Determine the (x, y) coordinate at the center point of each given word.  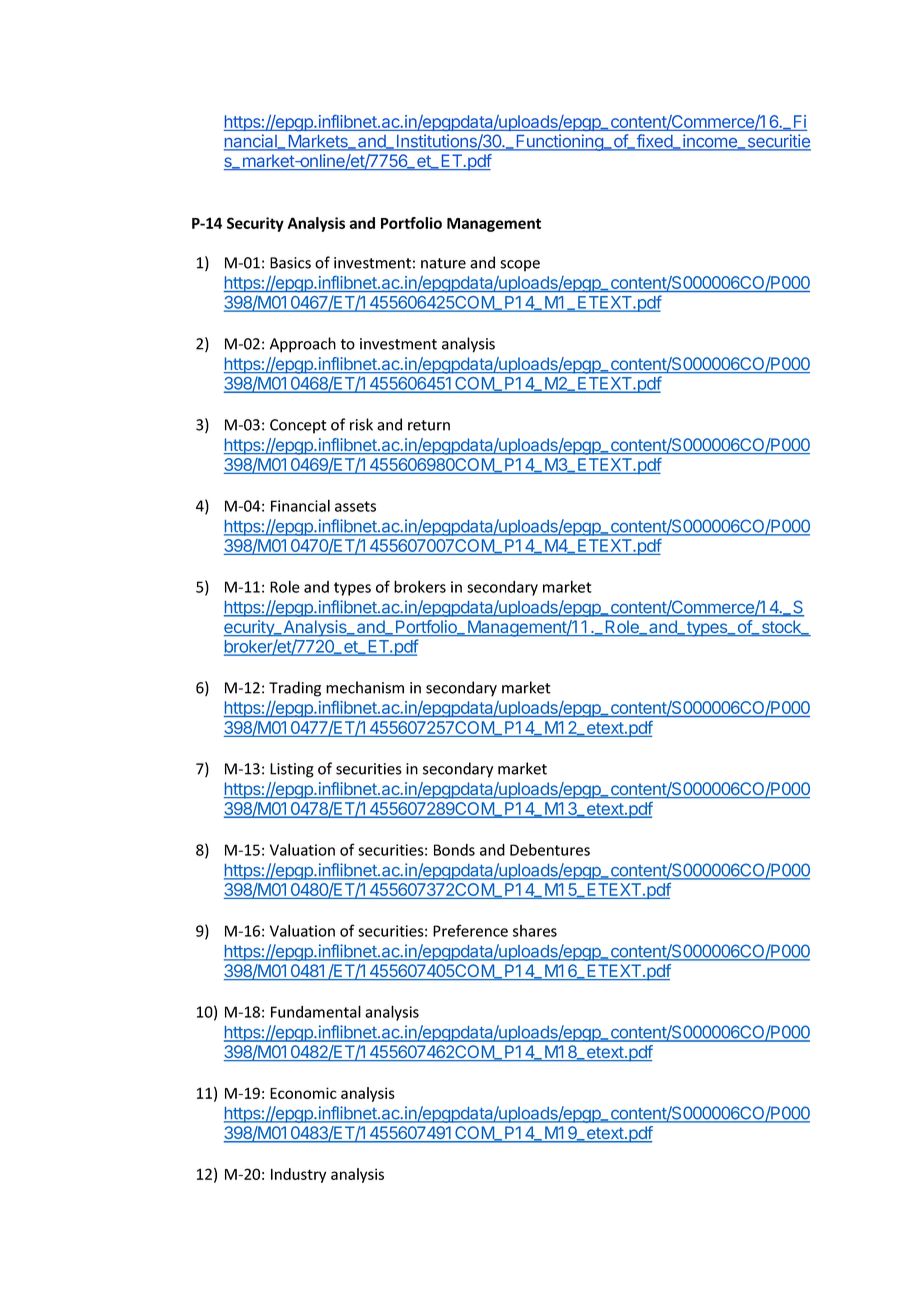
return (429, 425)
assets (355, 506)
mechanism (365, 687)
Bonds (454, 850)
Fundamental (316, 1011)
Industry (298, 1175)
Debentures (550, 849)
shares (535, 931)
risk (361, 424)
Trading (295, 689)
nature (443, 263)
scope (520, 266)
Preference (470, 930)
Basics (290, 263)
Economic (303, 1093)
